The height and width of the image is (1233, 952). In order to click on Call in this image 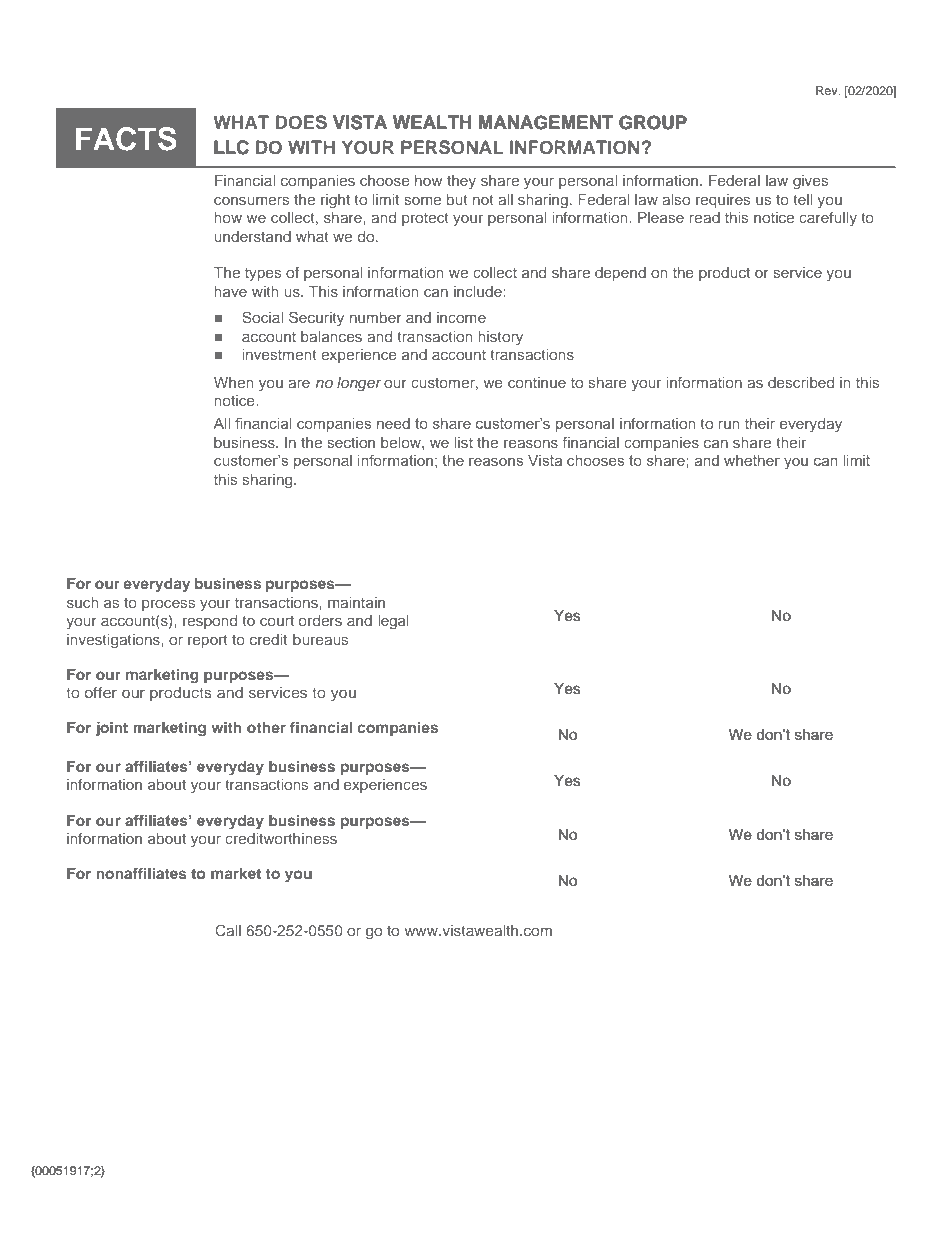, I will do `click(228, 930)`.
